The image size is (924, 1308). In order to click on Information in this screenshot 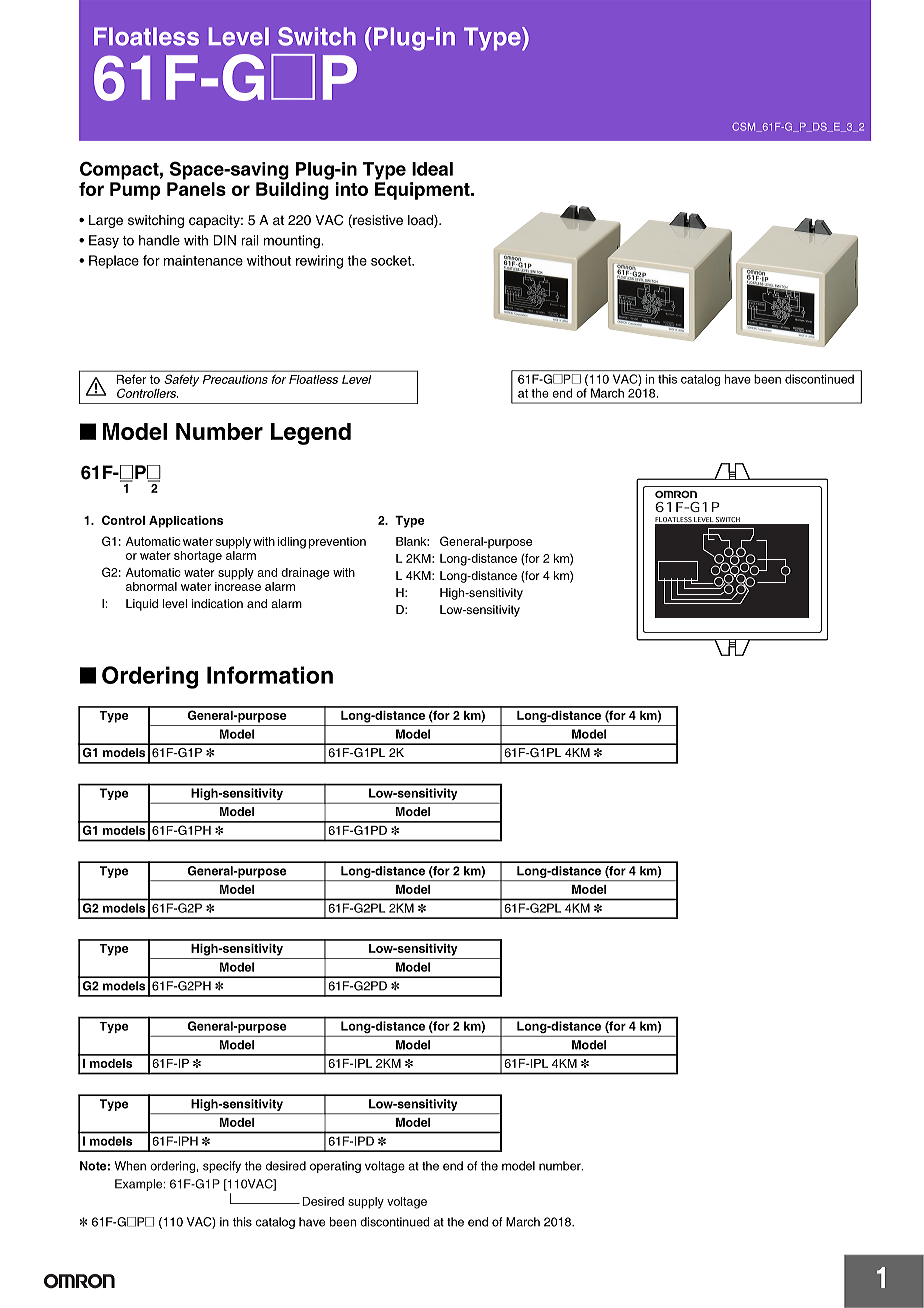, I will do `click(270, 675)`.
